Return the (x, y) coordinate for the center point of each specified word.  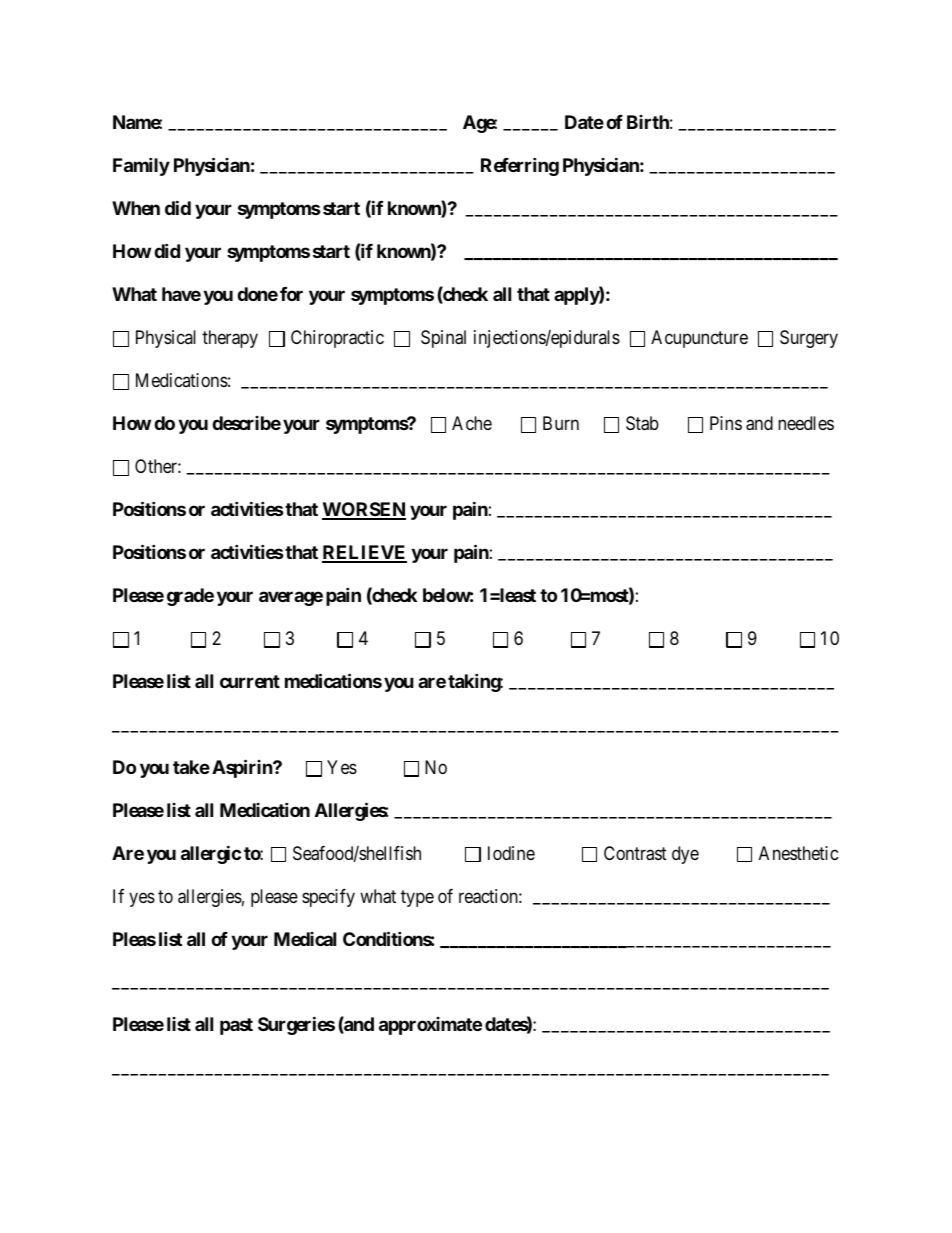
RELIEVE (364, 553)
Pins (726, 423)
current (250, 681)
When (136, 208)
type (417, 898)
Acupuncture (699, 339)
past (236, 1026)
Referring (520, 166)
